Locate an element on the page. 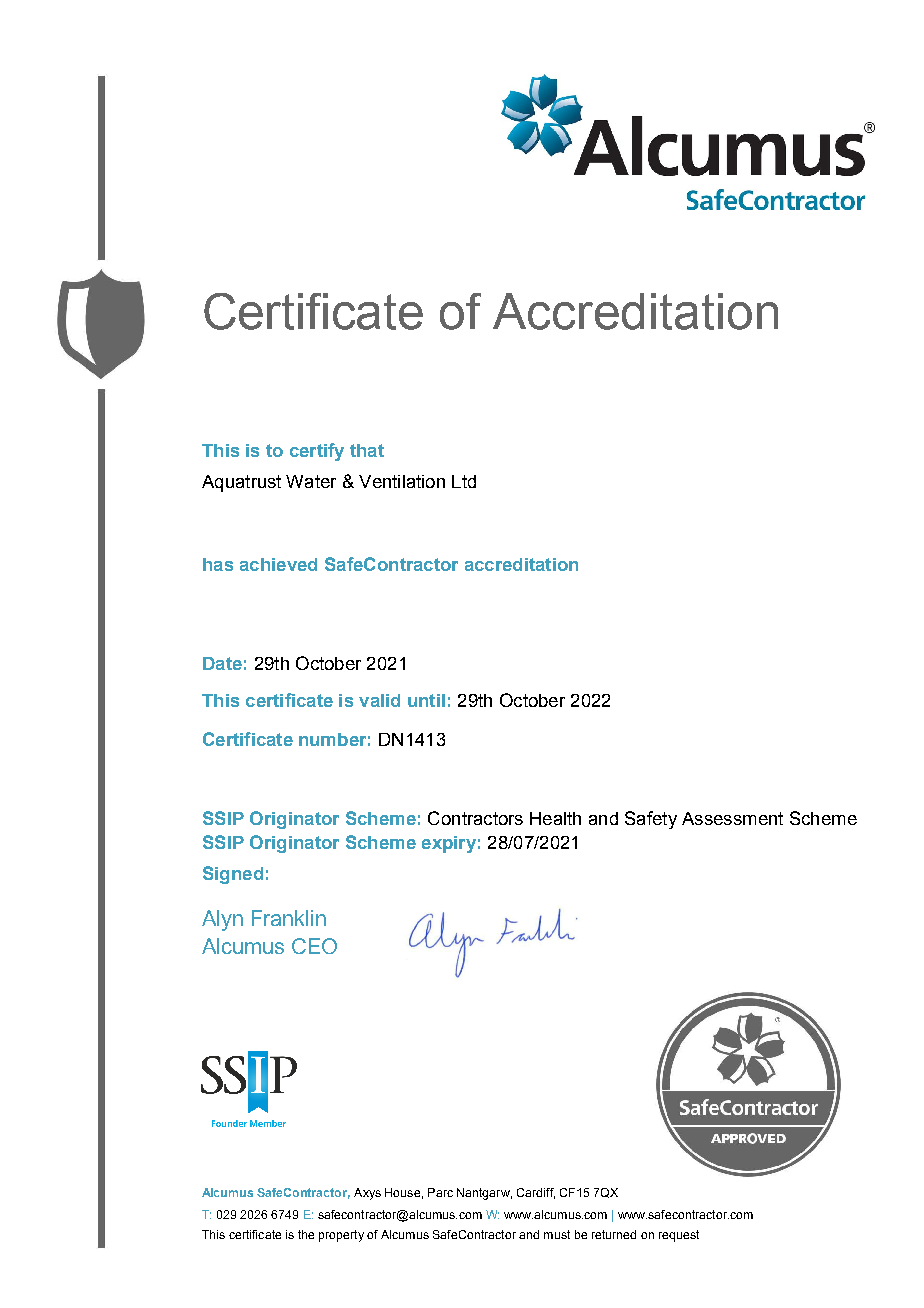 This image has height=1308, width=924. Water is located at coordinates (311, 481).
